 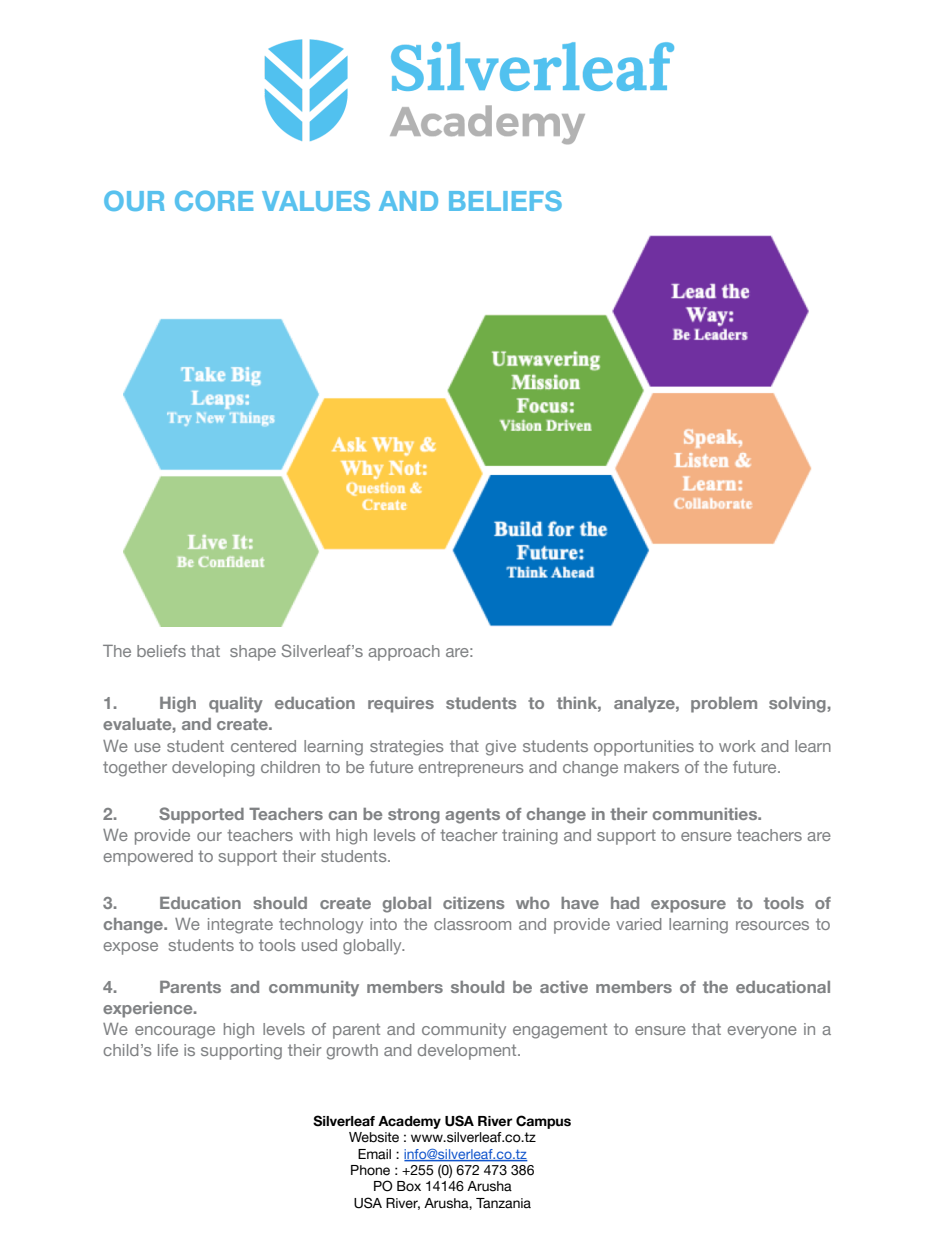 What do you see at coordinates (472, 816) in the image?
I see `agents` at bounding box center [472, 816].
